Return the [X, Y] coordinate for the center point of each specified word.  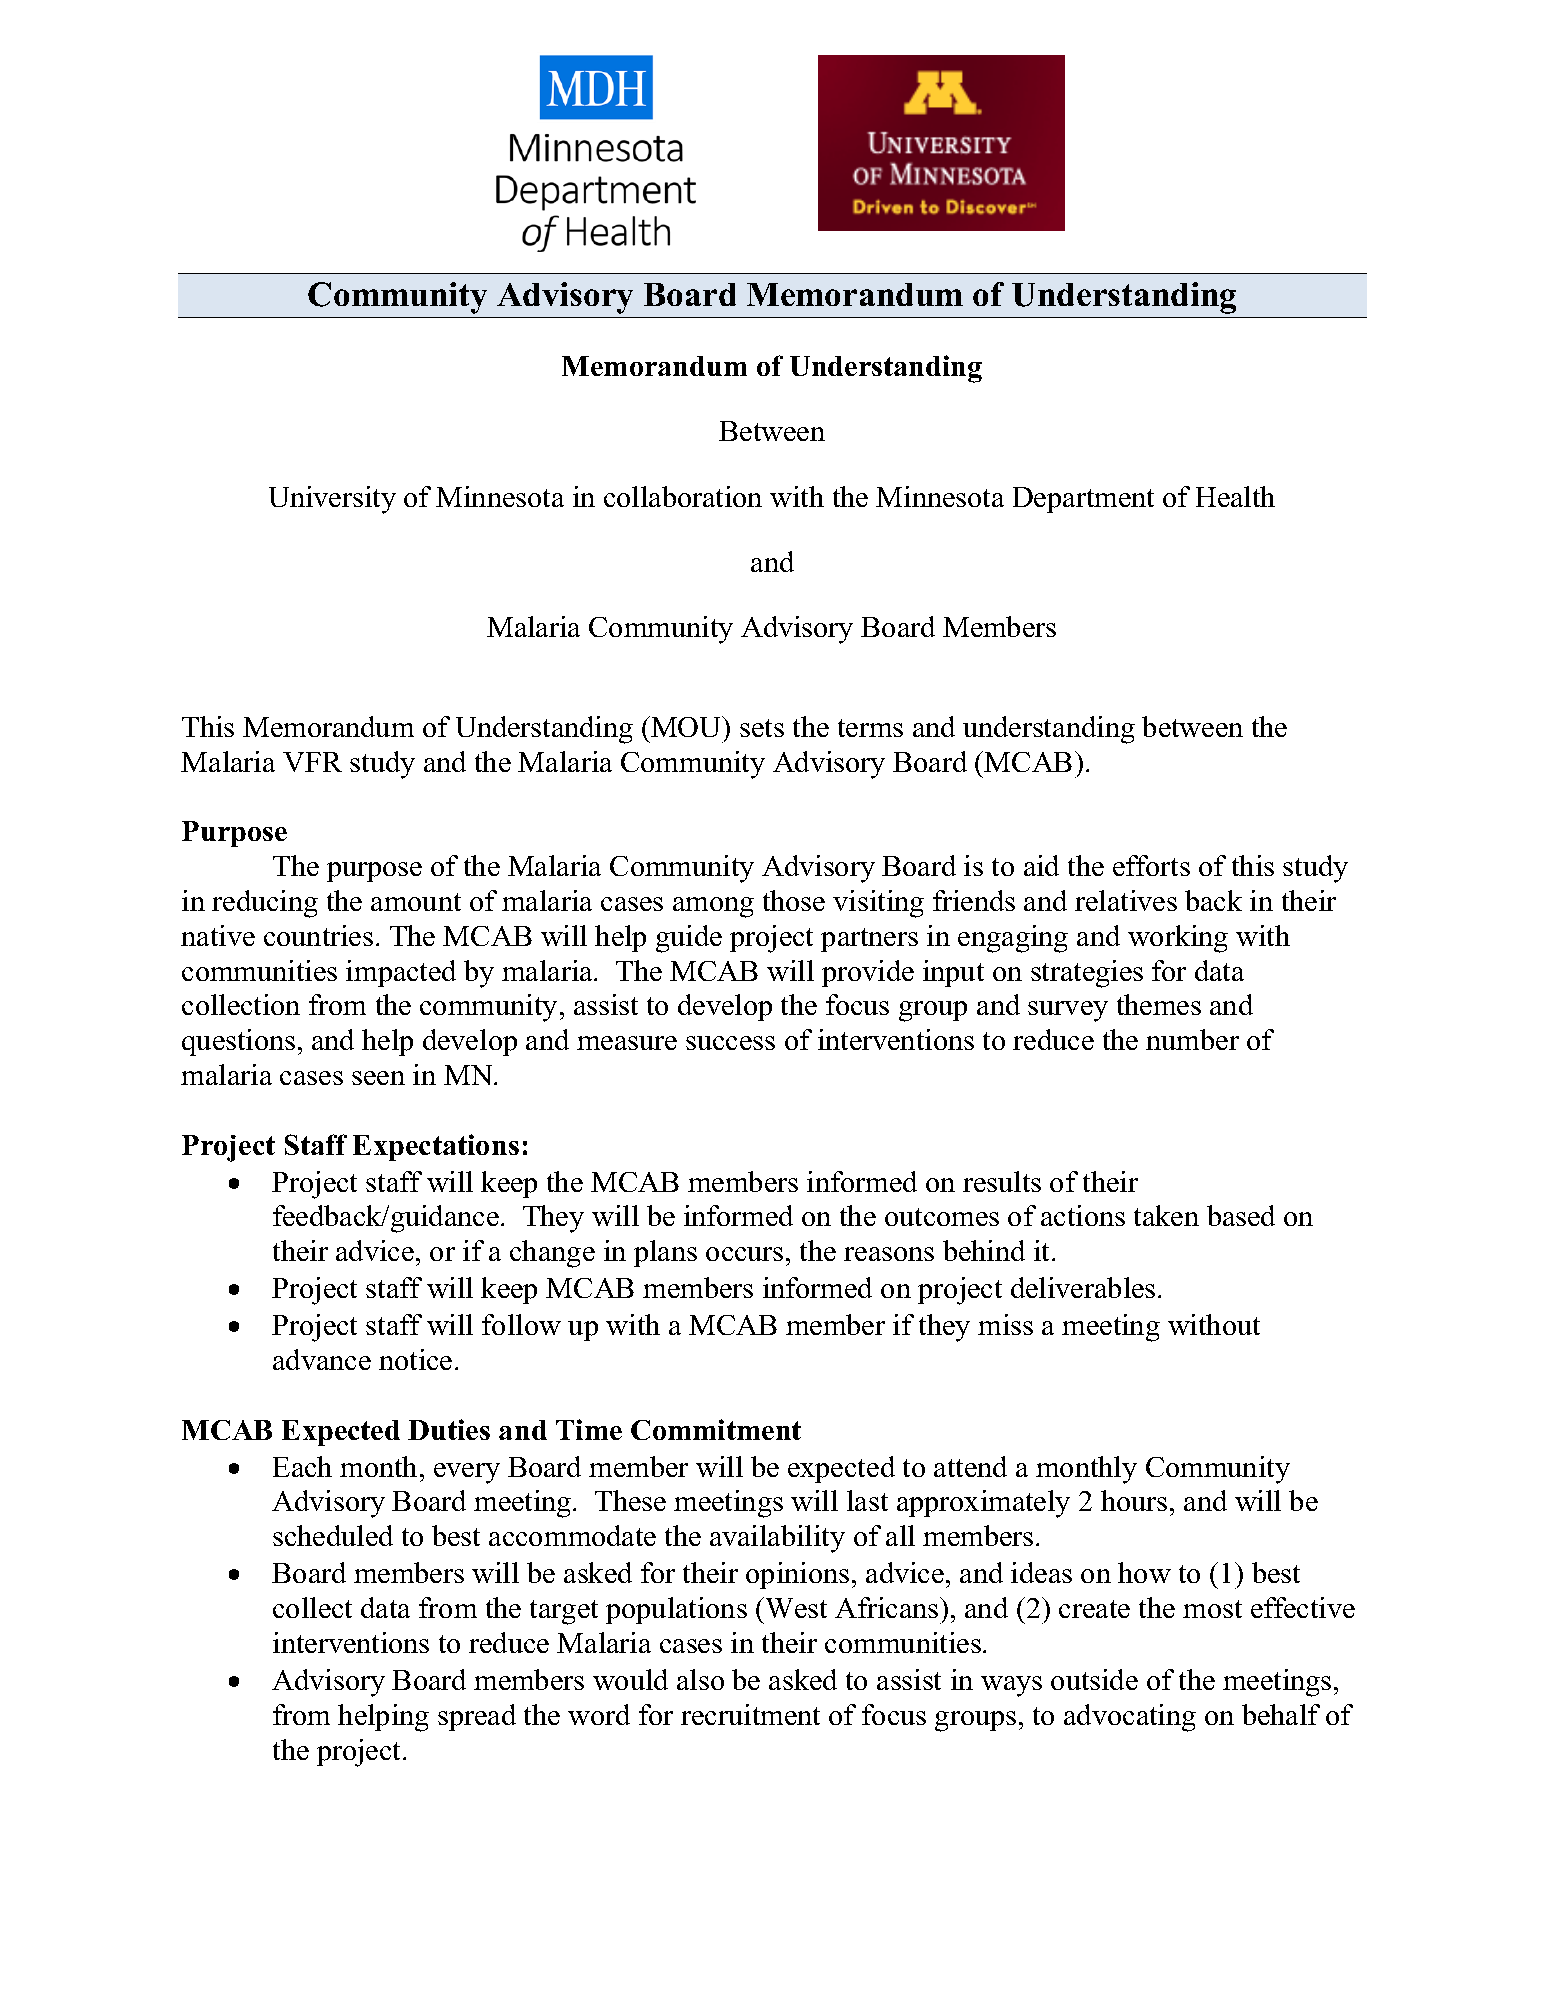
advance [322, 1359]
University [332, 500]
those [794, 900]
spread [477, 1717]
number [1192, 1039]
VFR [312, 762]
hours [1134, 1500]
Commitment [716, 1429]
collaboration [683, 496]
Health [1235, 496]
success [730, 1043]
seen [378, 1078]
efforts [1151, 865]
